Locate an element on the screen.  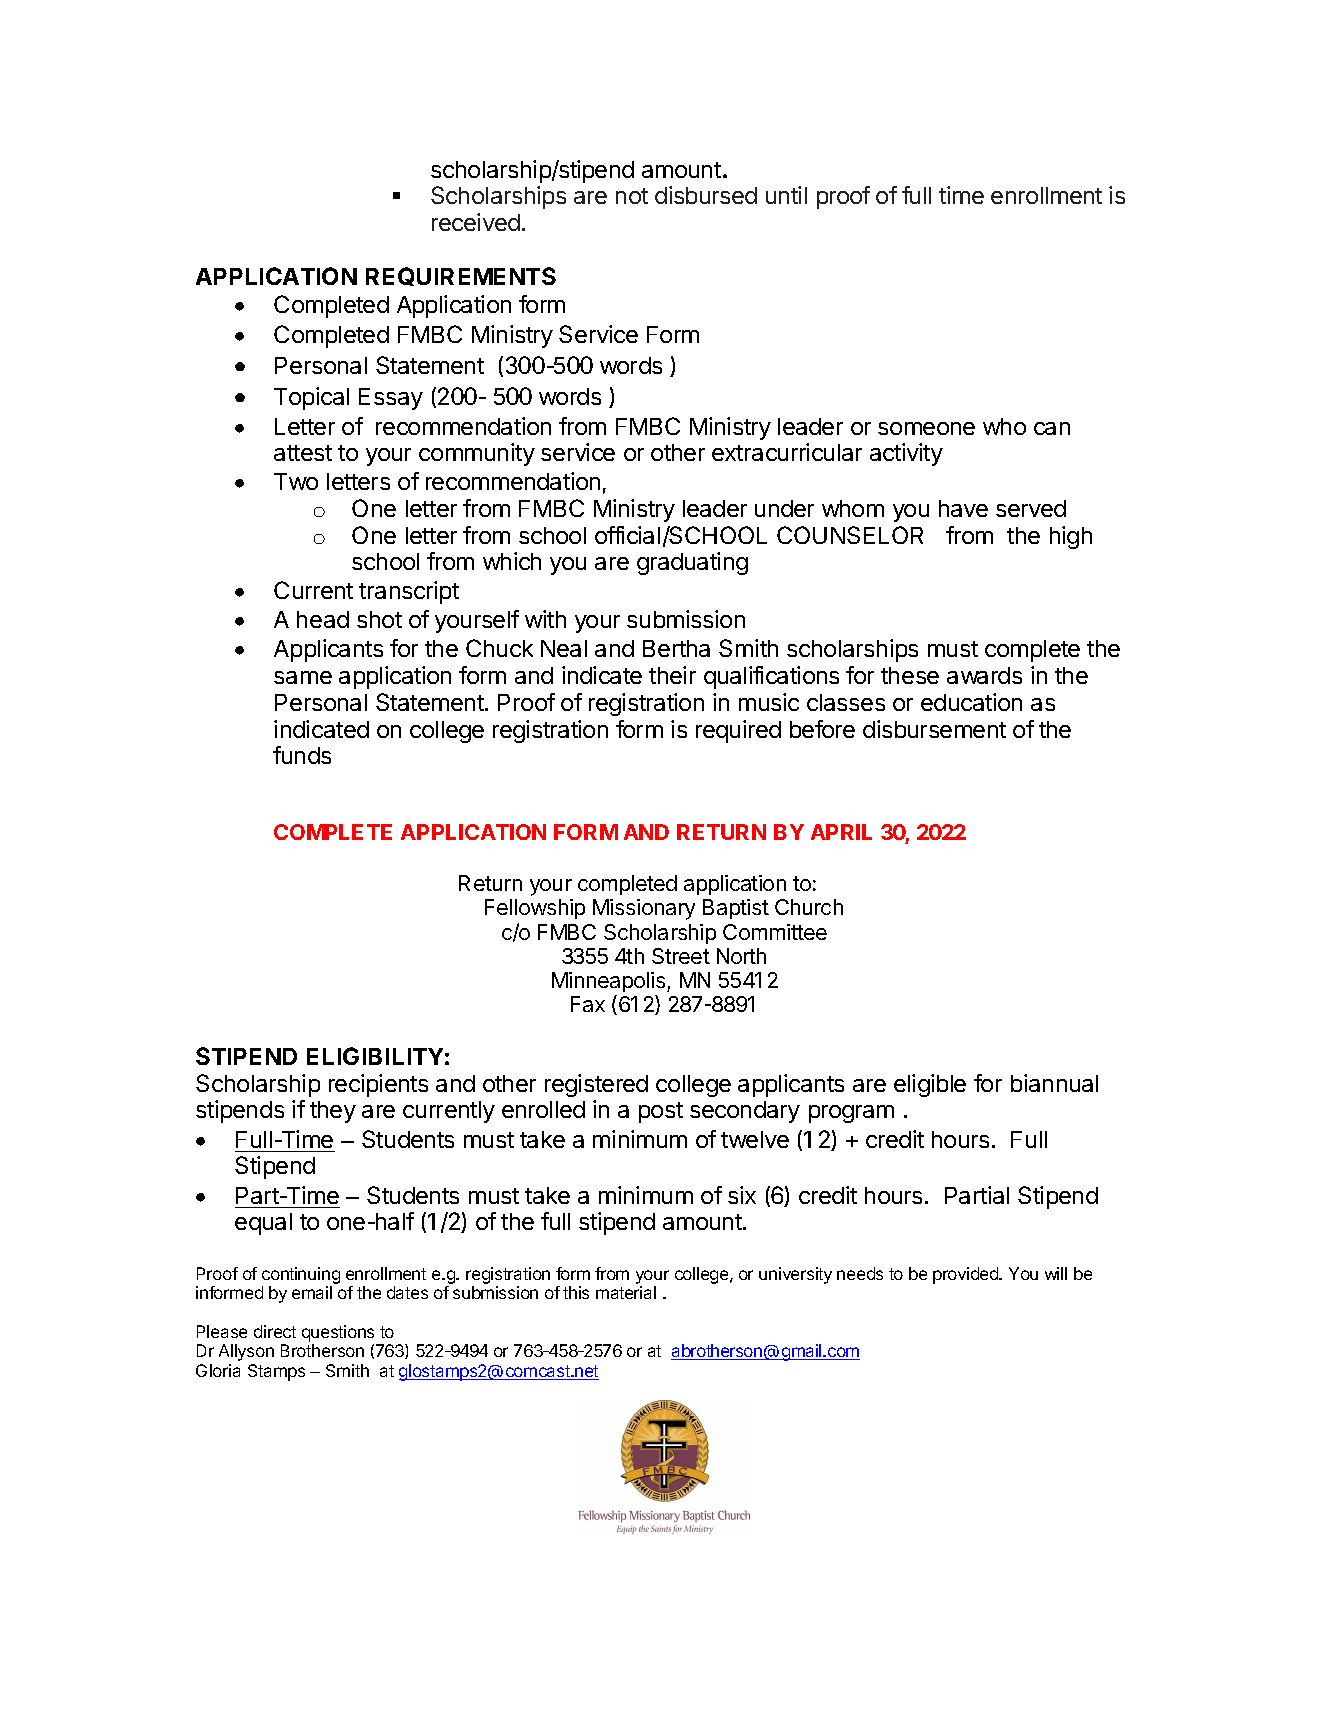
Street is located at coordinates (681, 956).
